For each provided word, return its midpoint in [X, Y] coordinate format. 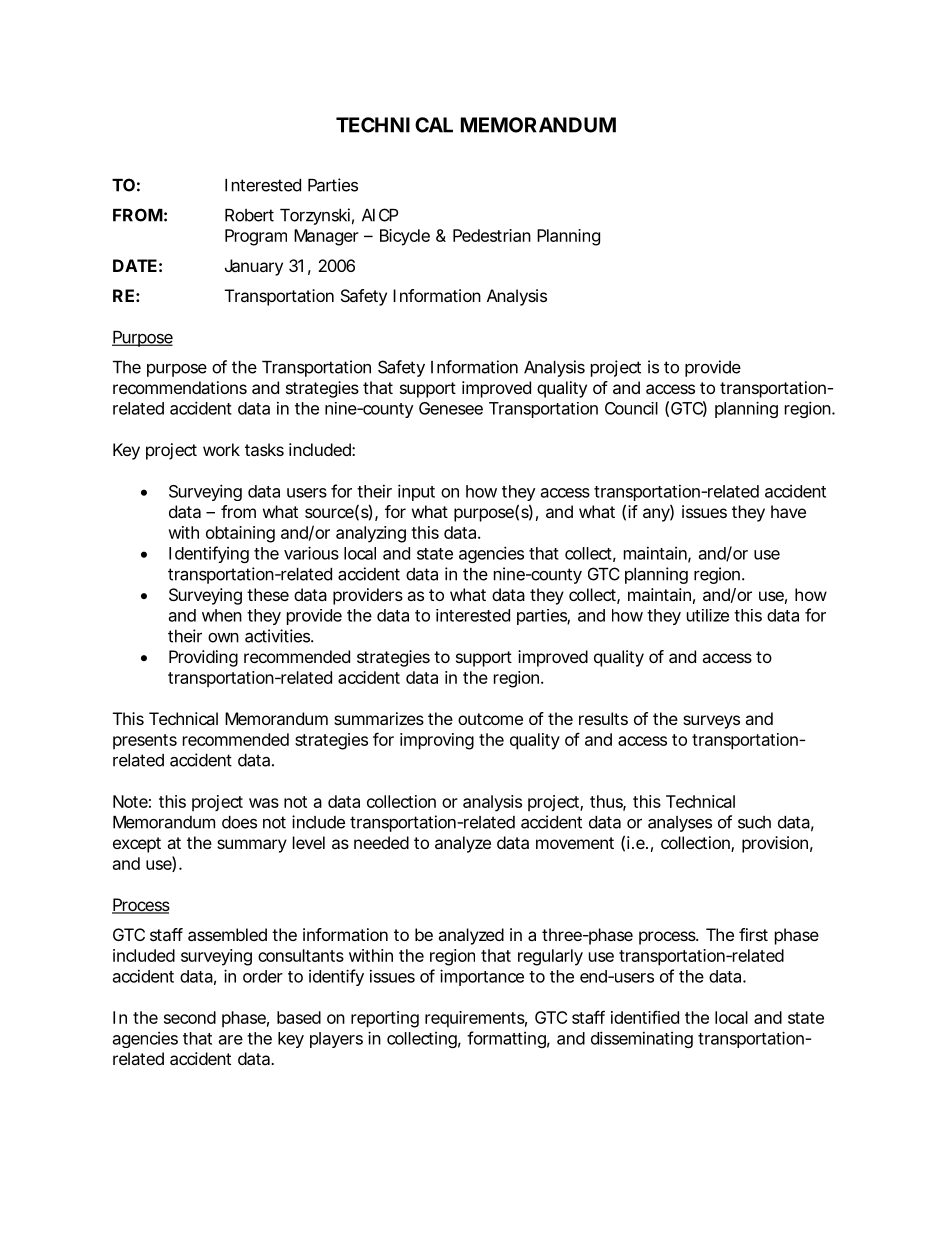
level [309, 842]
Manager [326, 237]
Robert [249, 215]
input [416, 492]
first [753, 934]
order [263, 976]
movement [575, 843]
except [137, 845]
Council [631, 408]
